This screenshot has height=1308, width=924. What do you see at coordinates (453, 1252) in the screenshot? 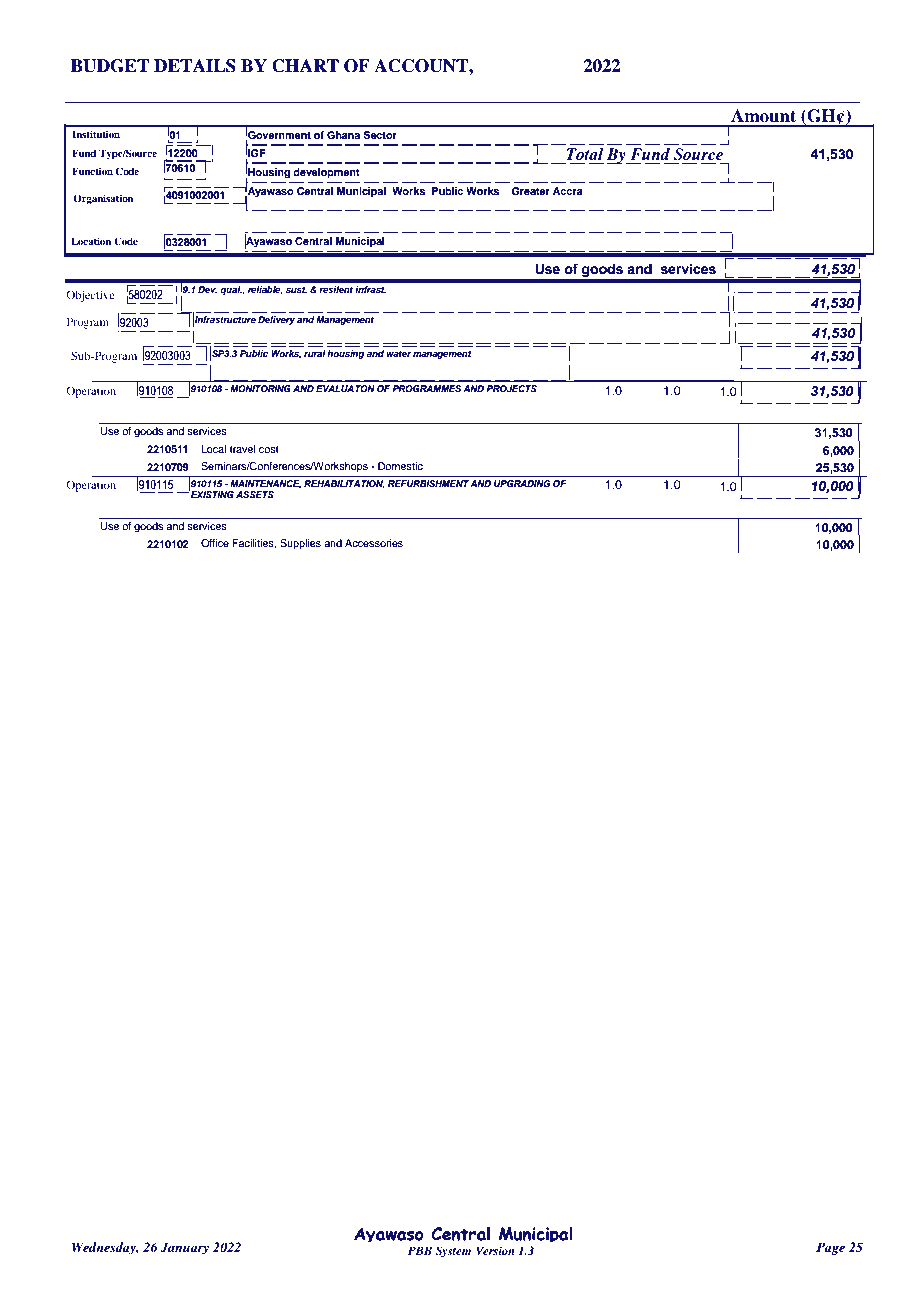
I see `System` at bounding box center [453, 1252].
